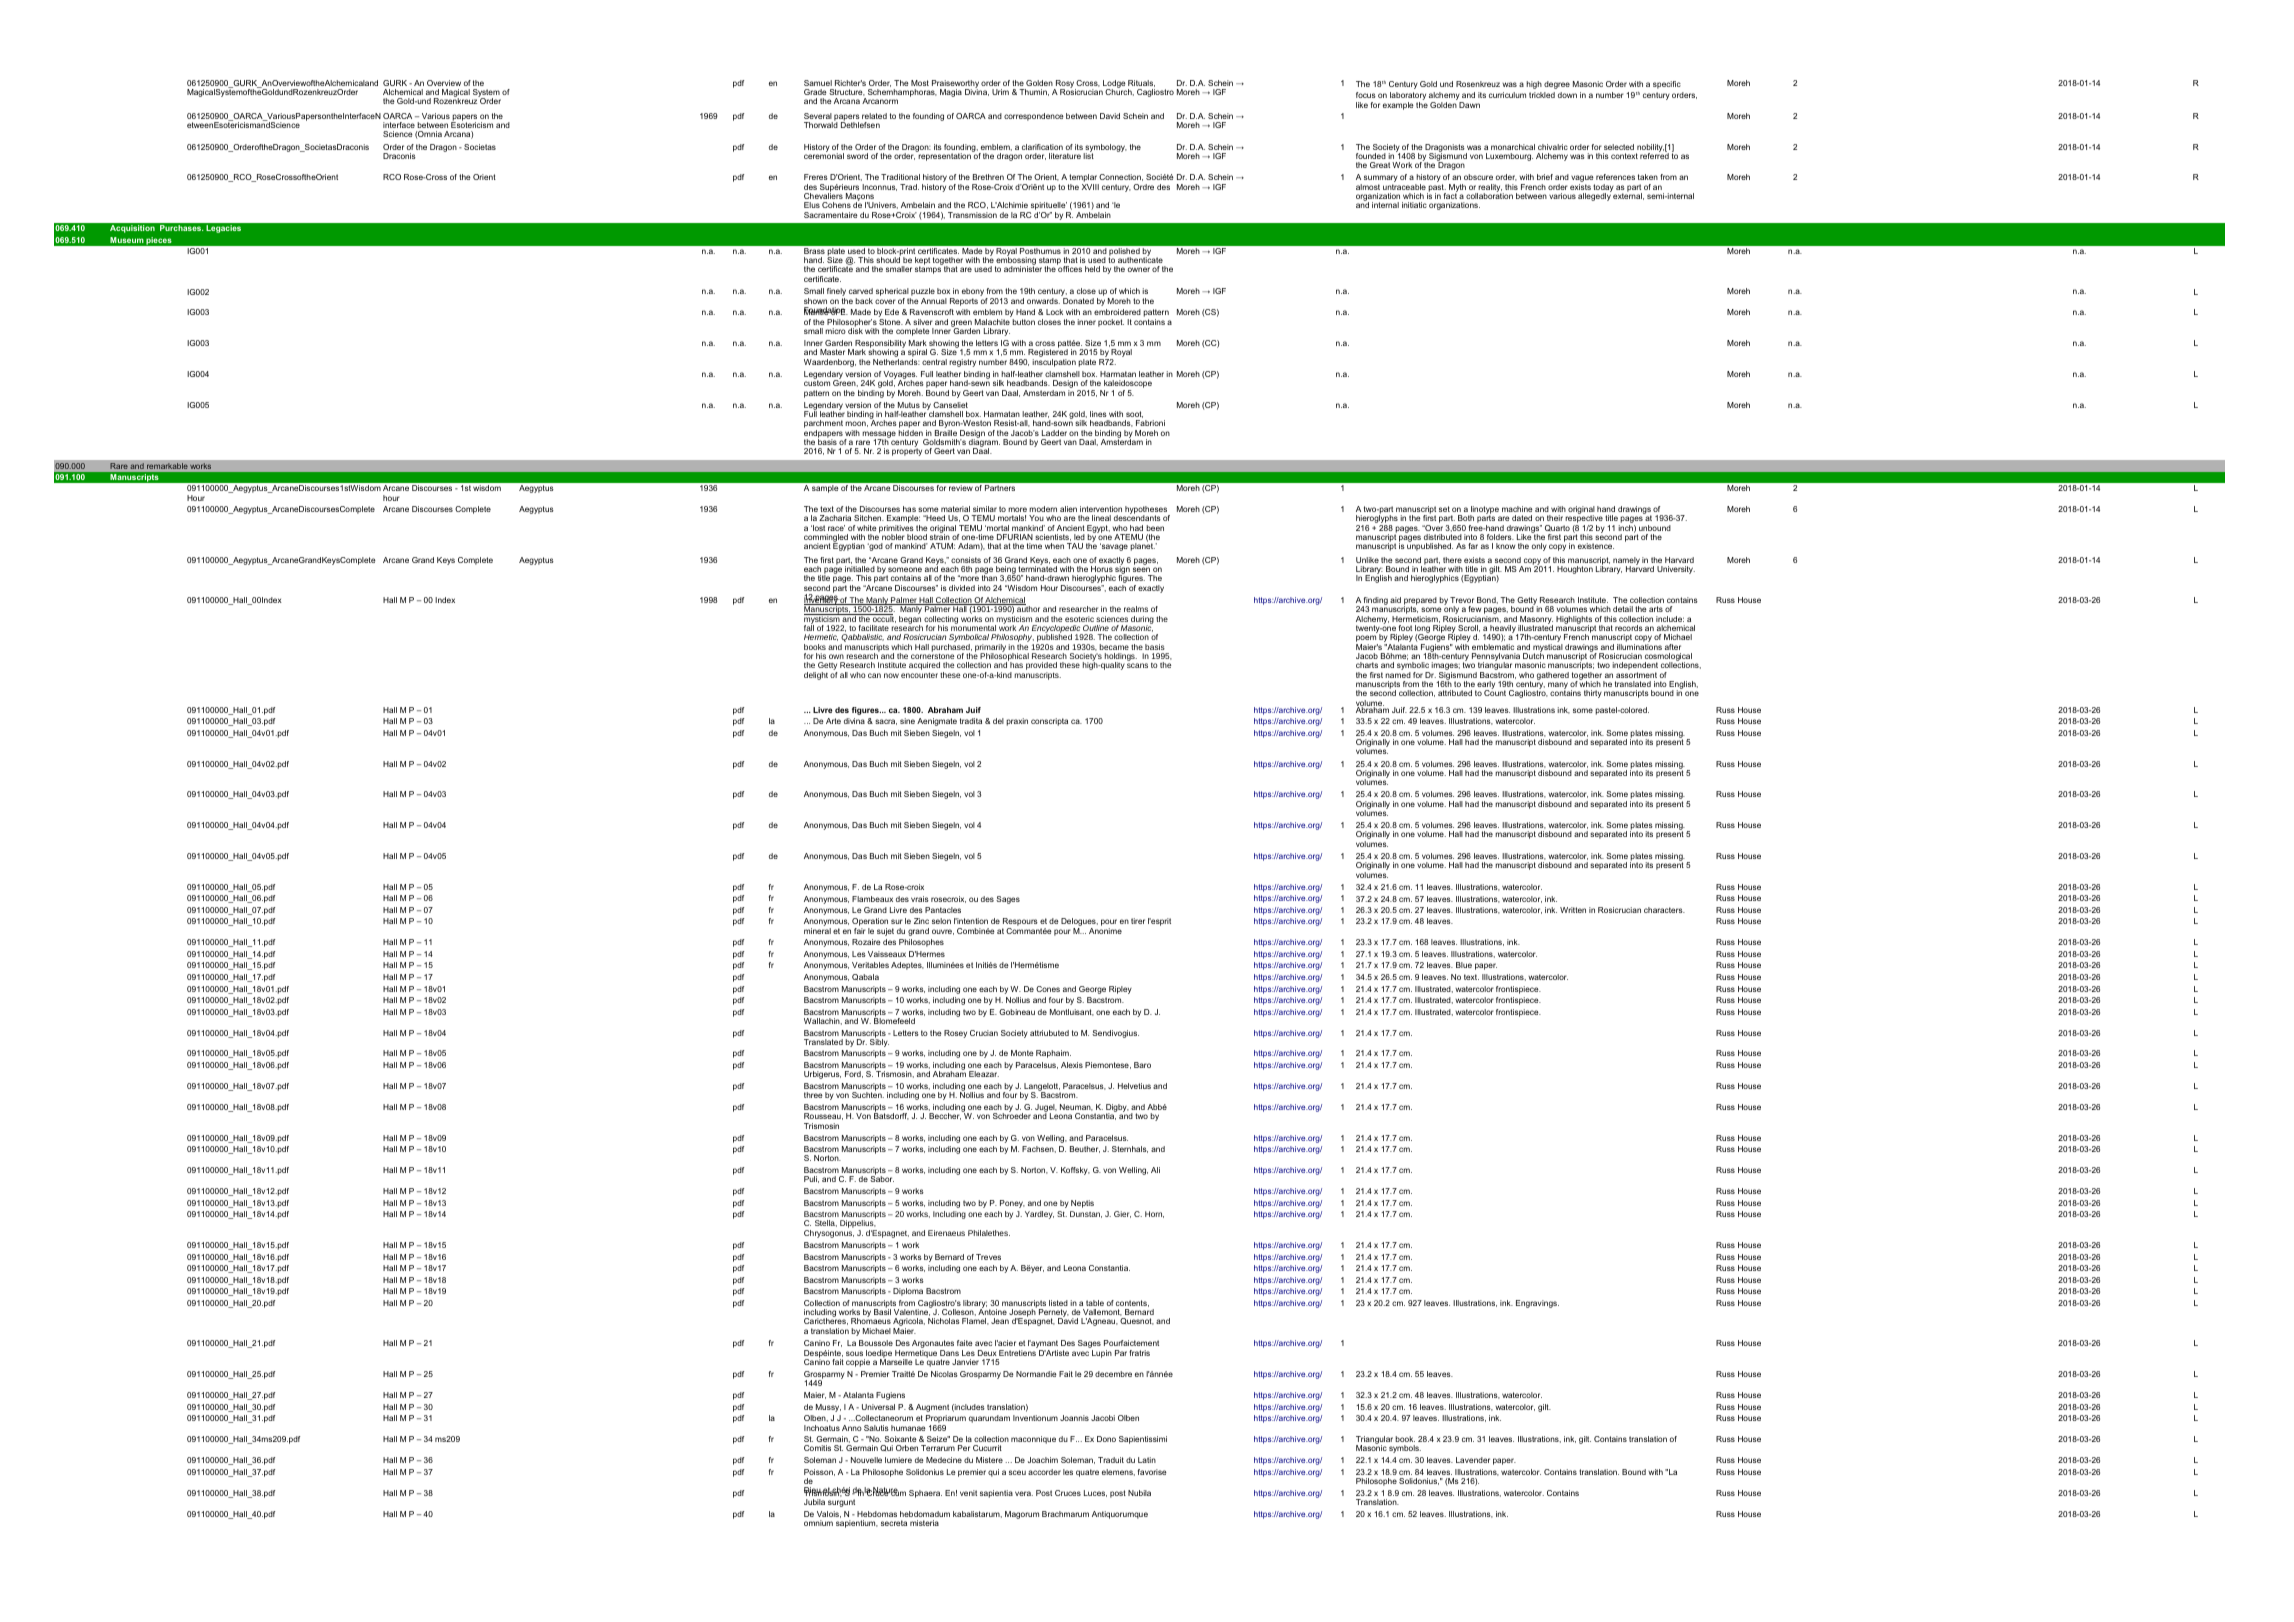  I want to click on related, so click(874, 116).
